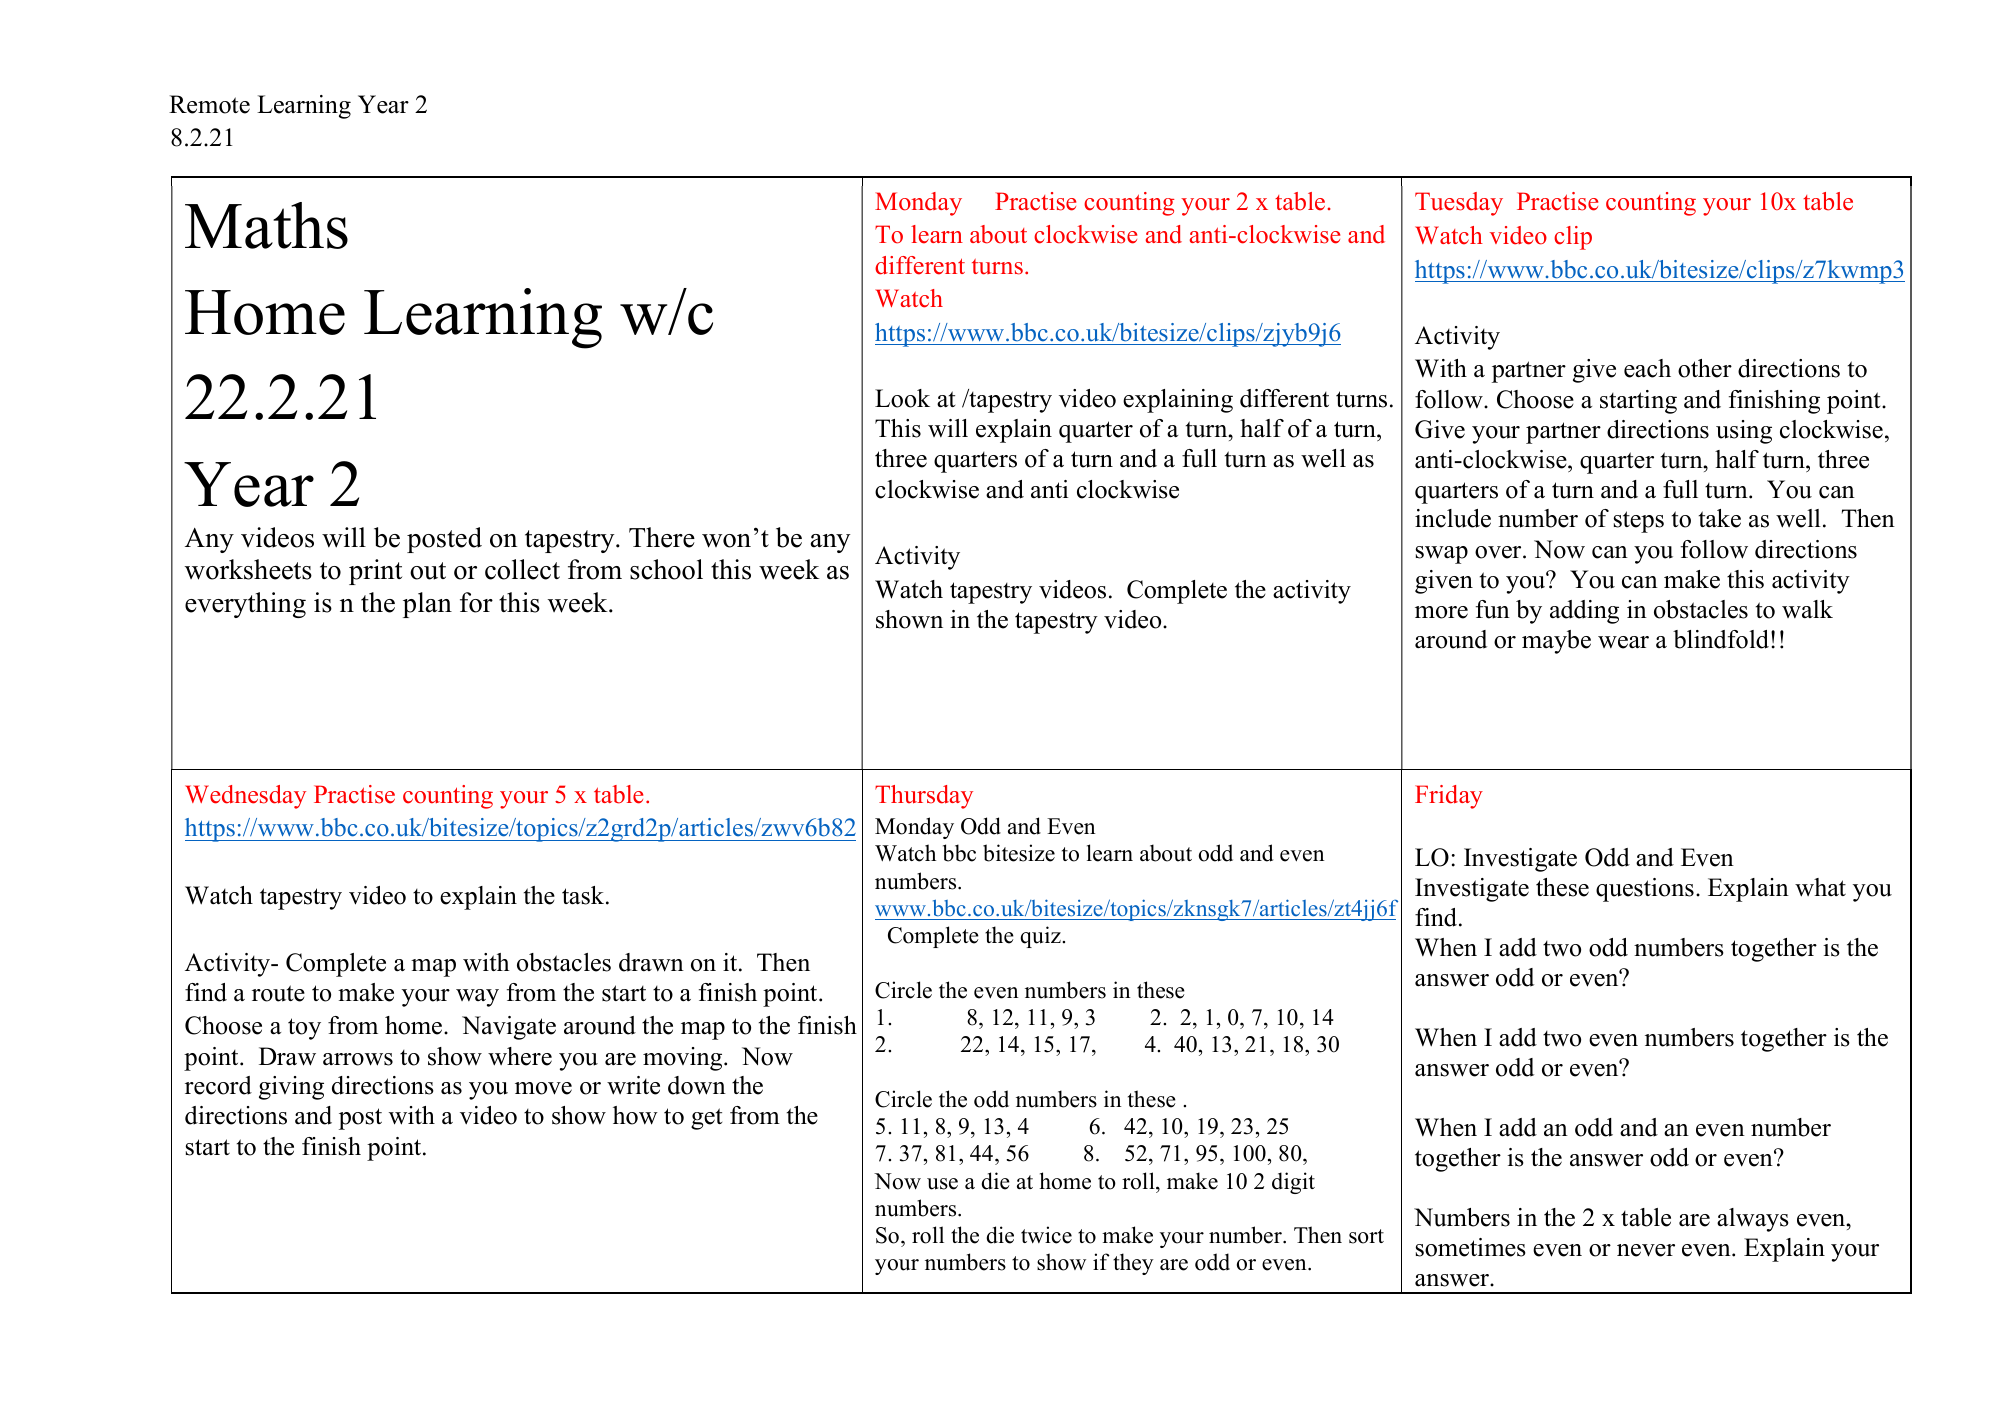  What do you see at coordinates (1041, 937) in the screenshot?
I see `quiz` at bounding box center [1041, 937].
